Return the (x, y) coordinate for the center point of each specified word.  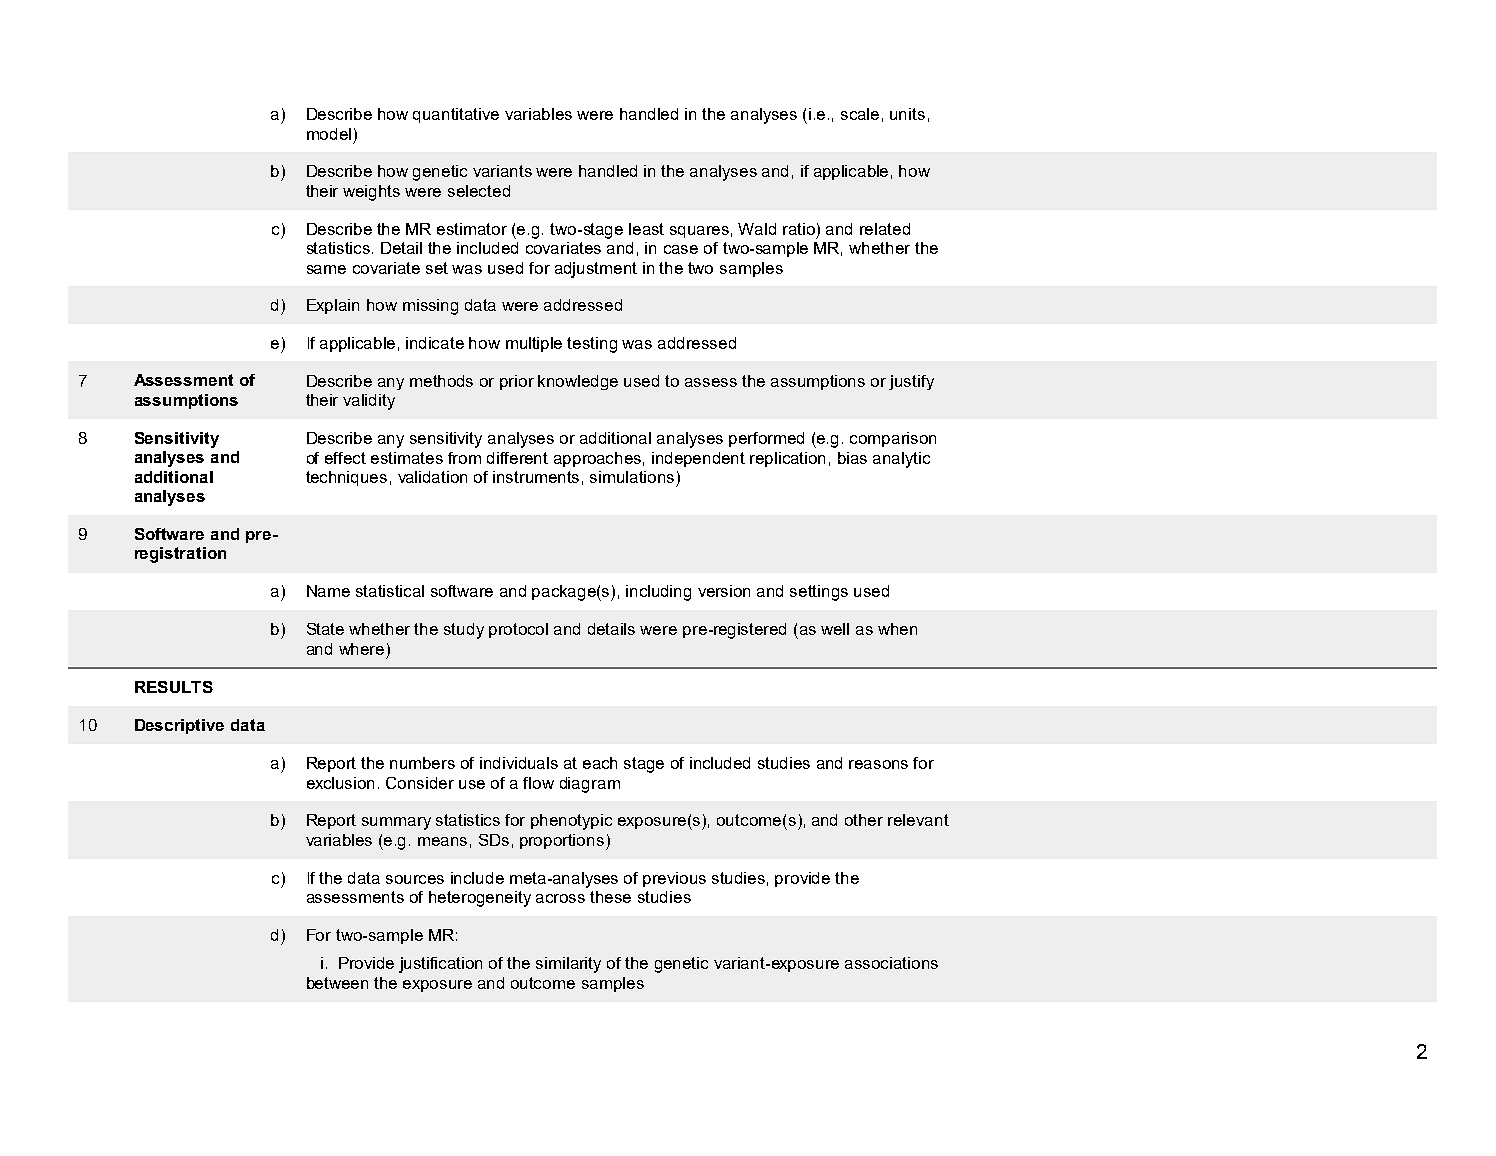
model (329, 134)
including (658, 593)
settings (819, 593)
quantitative (456, 115)
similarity (568, 965)
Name (328, 591)
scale (860, 114)
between (337, 983)
